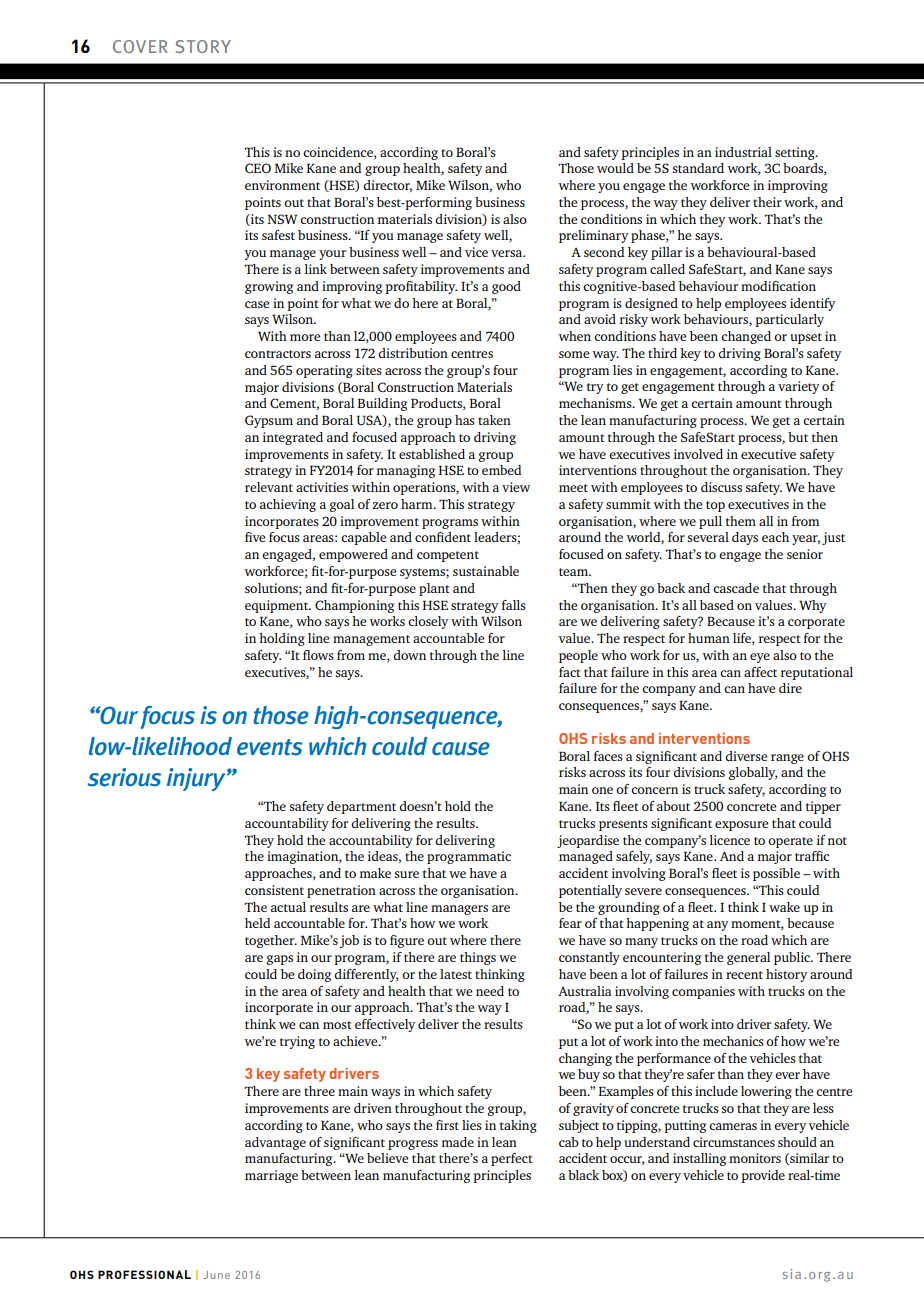 Image resolution: width=924 pixels, height=1308 pixels. I want to click on would, so click(615, 168).
